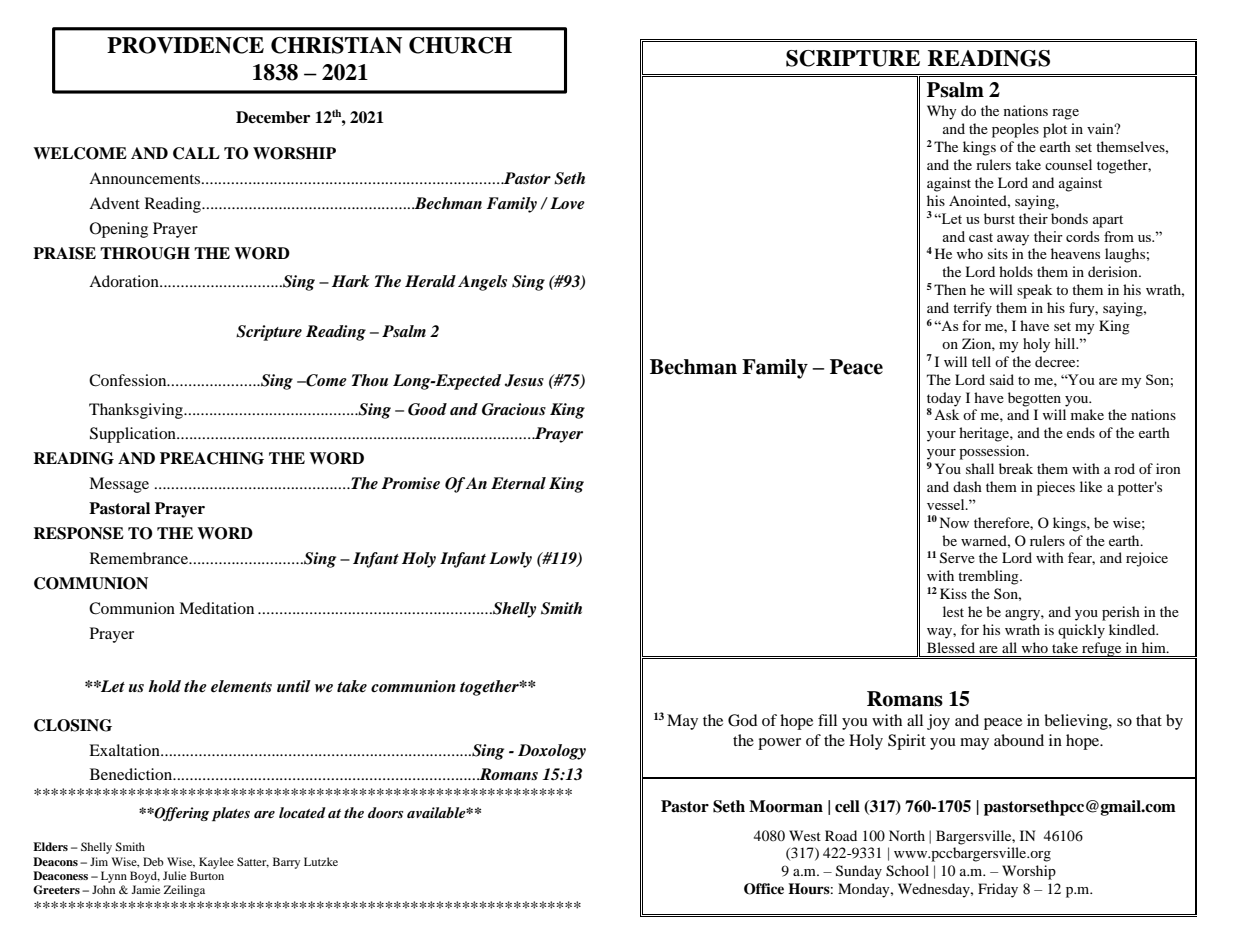 The width and height of the page is (1233, 952). I want to click on Meditation, so click(216, 608).
